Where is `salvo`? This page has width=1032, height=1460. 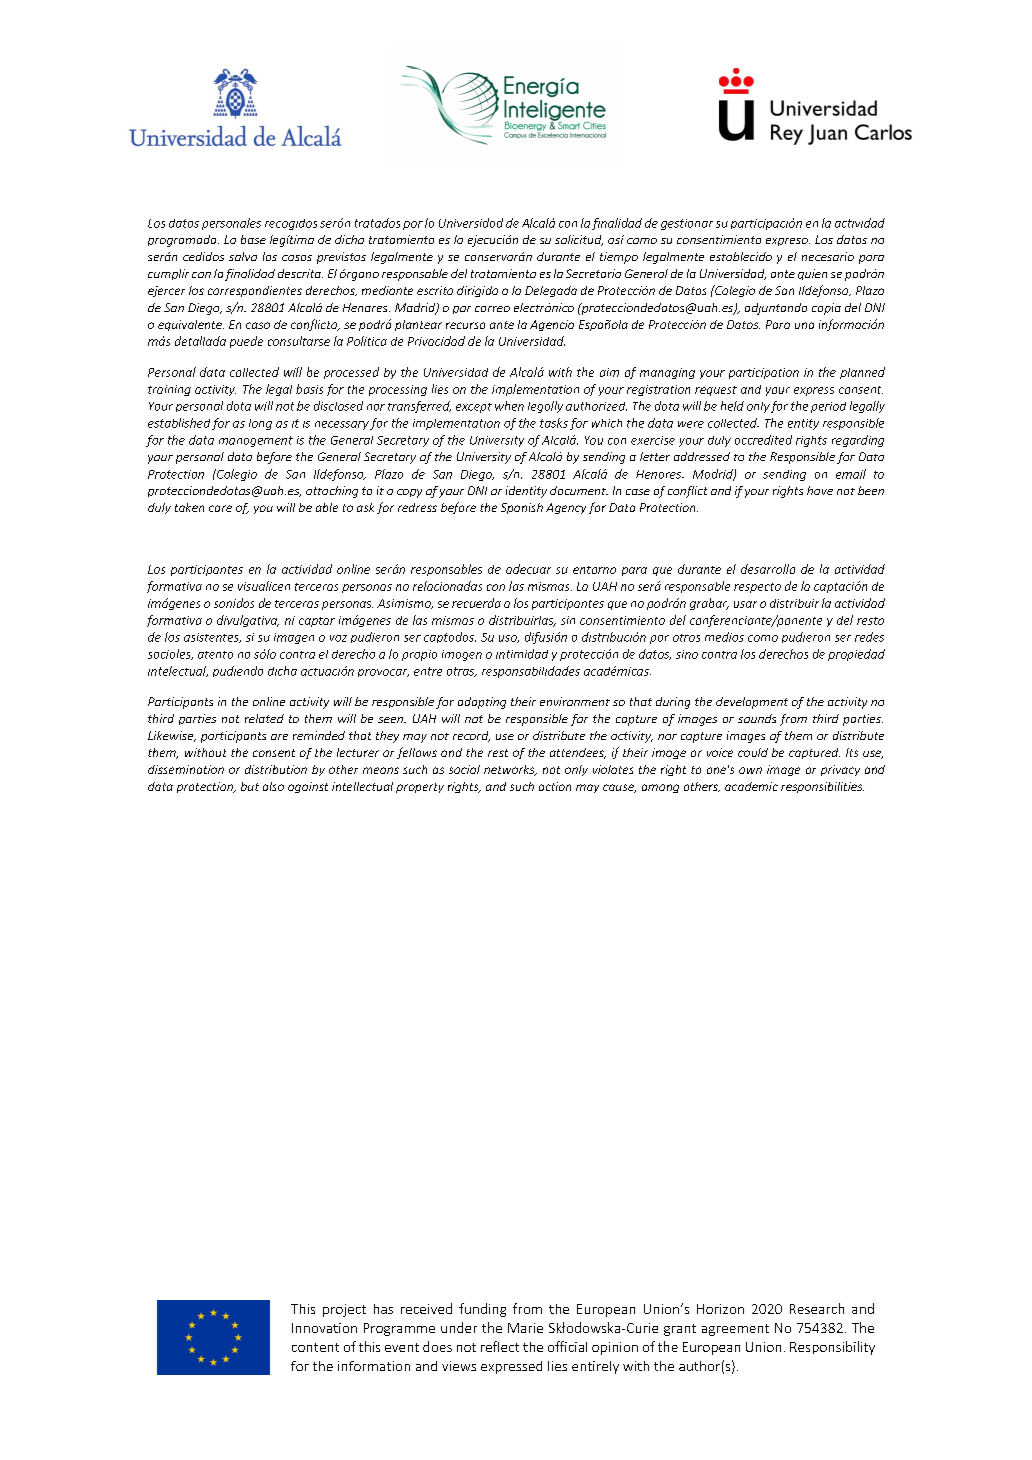
salvo is located at coordinates (243, 256).
